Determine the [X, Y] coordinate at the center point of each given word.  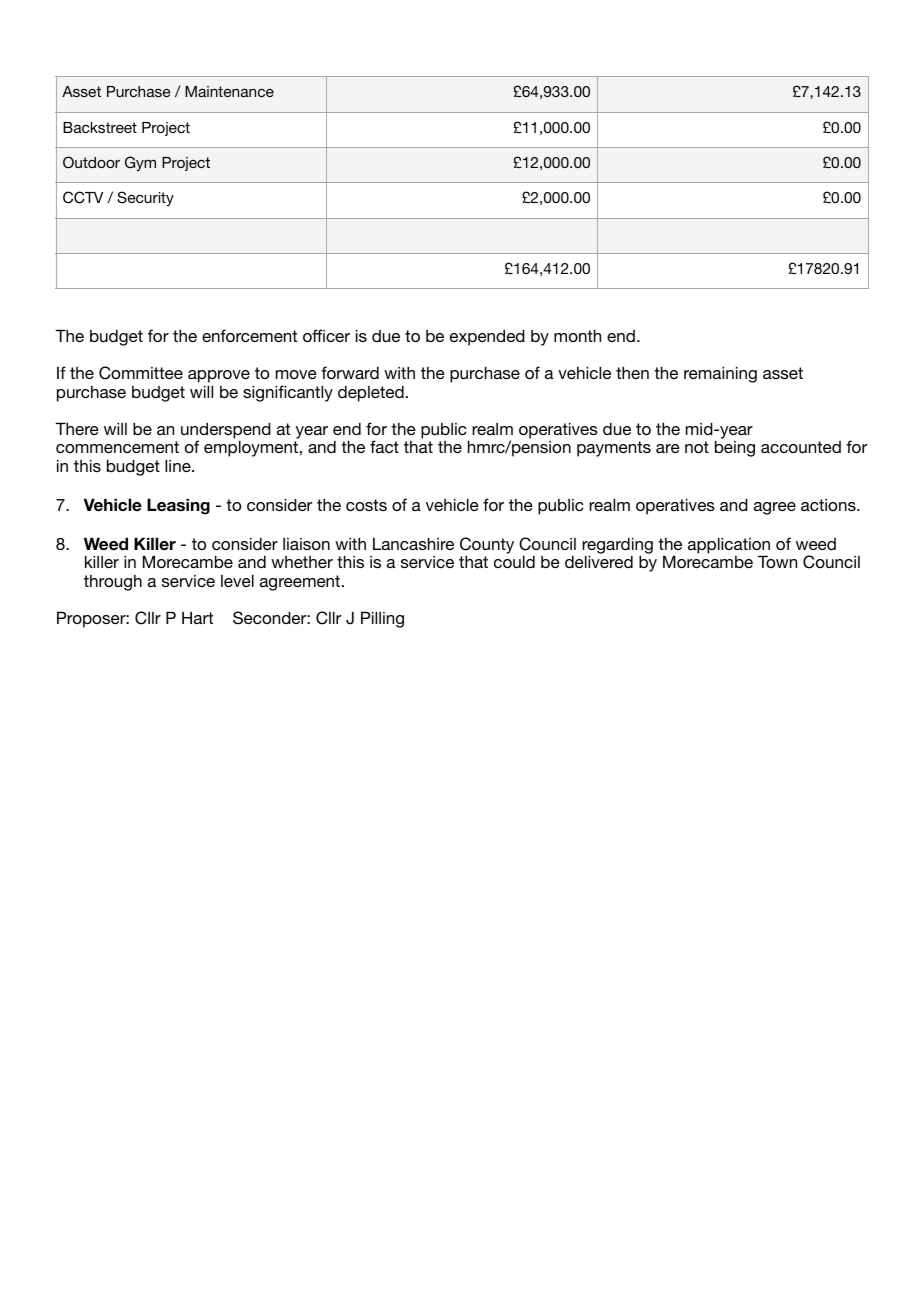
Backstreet [100, 127]
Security [145, 198]
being [735, 448]
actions [829, 505]
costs [366, 505]
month [577, 335]
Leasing [178, 506]
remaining [720, 374]
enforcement [249, 335]
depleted [371, 393]
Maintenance [229, 91]
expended [487, 337]
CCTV [83, 197]
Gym [140, 163]
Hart [197, 617]
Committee [141, 373]
